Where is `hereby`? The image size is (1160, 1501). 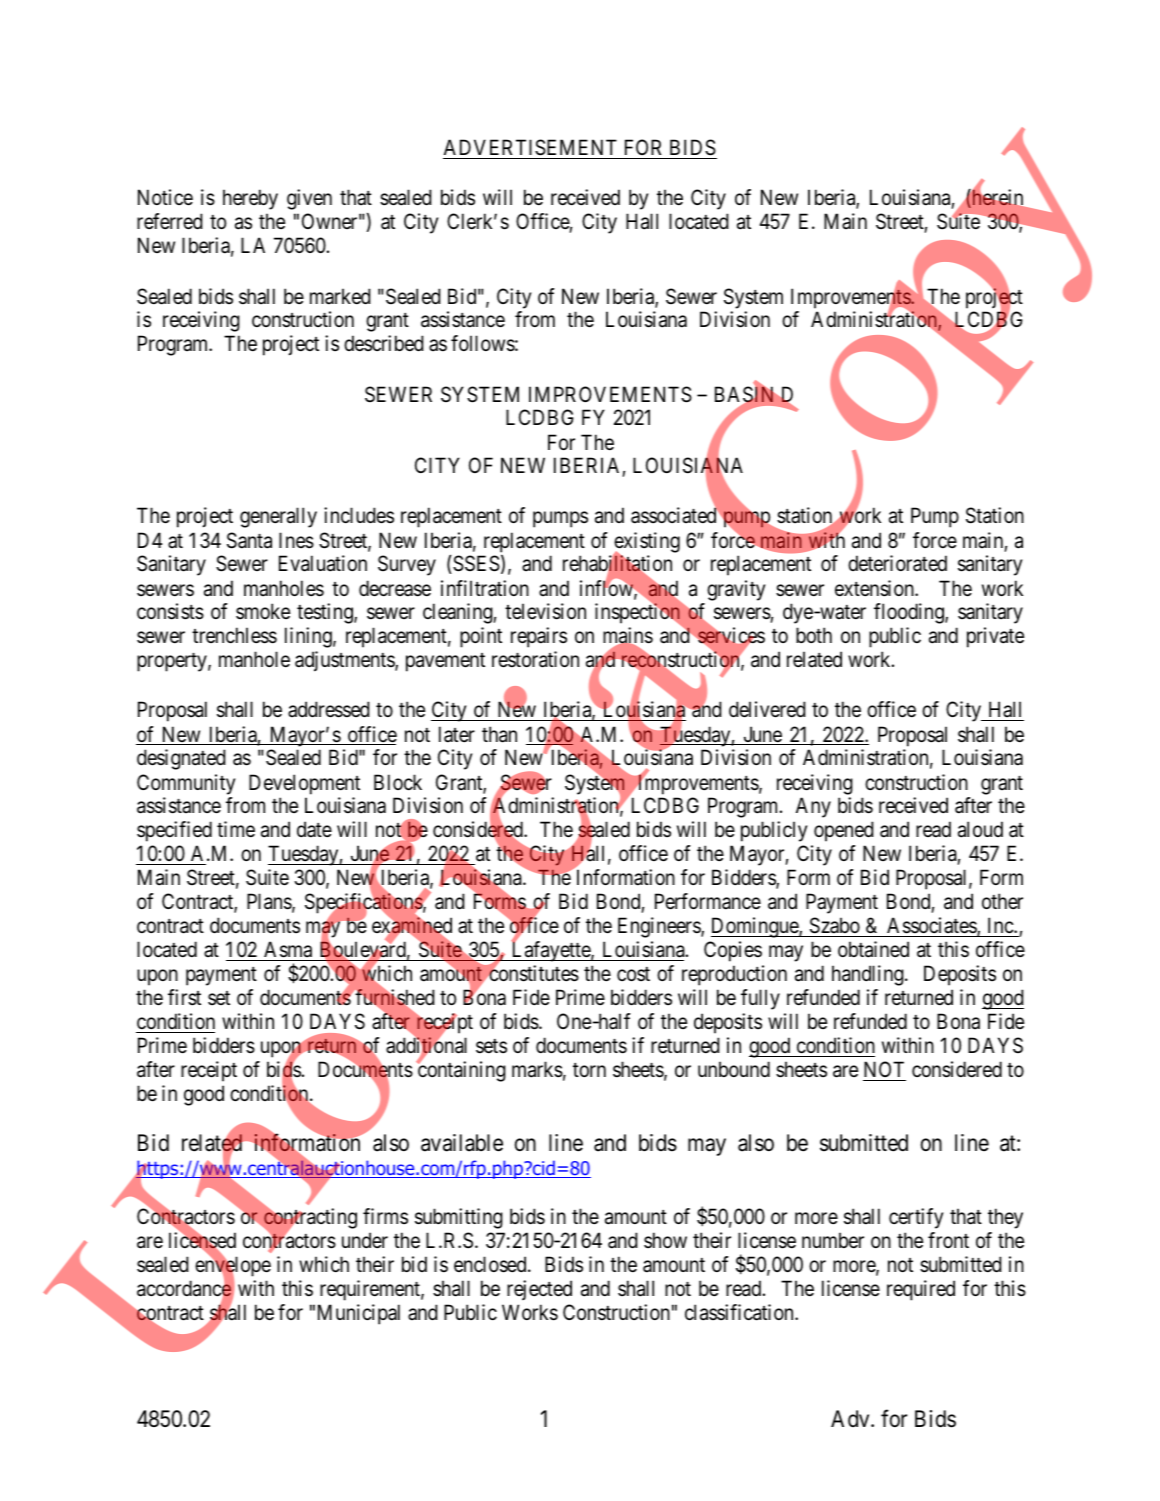 hereby is located at coordinates (250, 199).
